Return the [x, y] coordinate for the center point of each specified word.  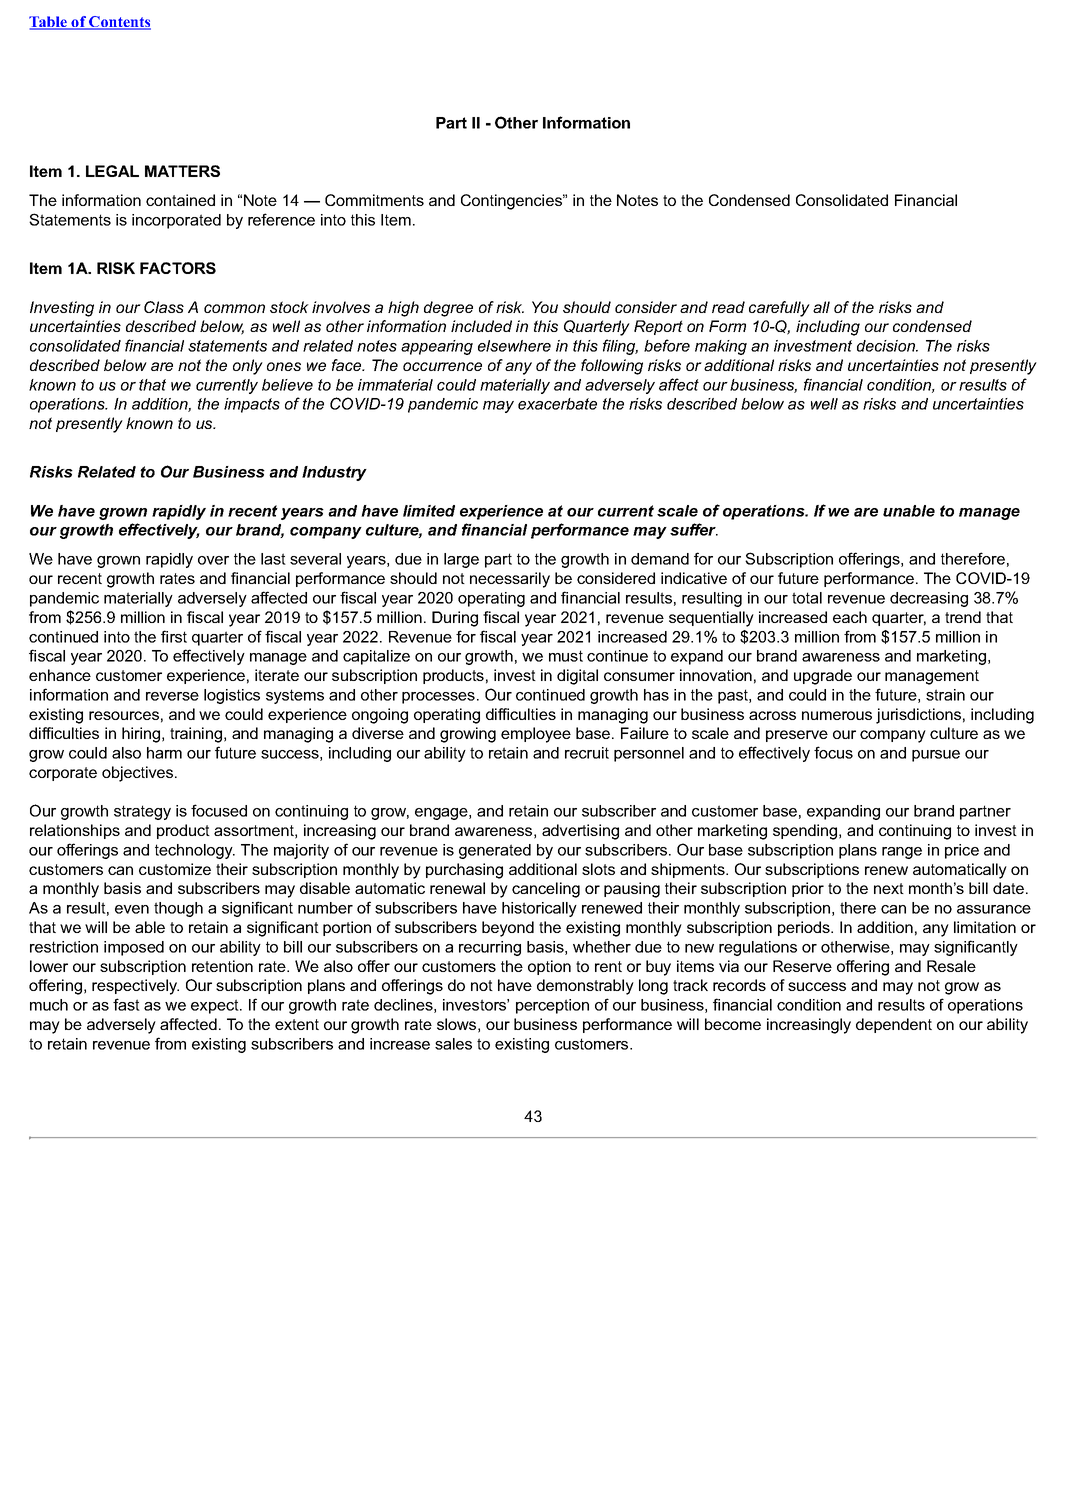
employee [536, 735]
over [213, 560]
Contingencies [512, 202]
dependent [894, 1025]
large [461, 560]
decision [887, 346]
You [545, 307]
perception [552, 1006]
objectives [139, 774]
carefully [779, 309]
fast [126, 1004]
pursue [936, 756]
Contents [119, 23]
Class [164, 307]
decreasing [929, 599]
